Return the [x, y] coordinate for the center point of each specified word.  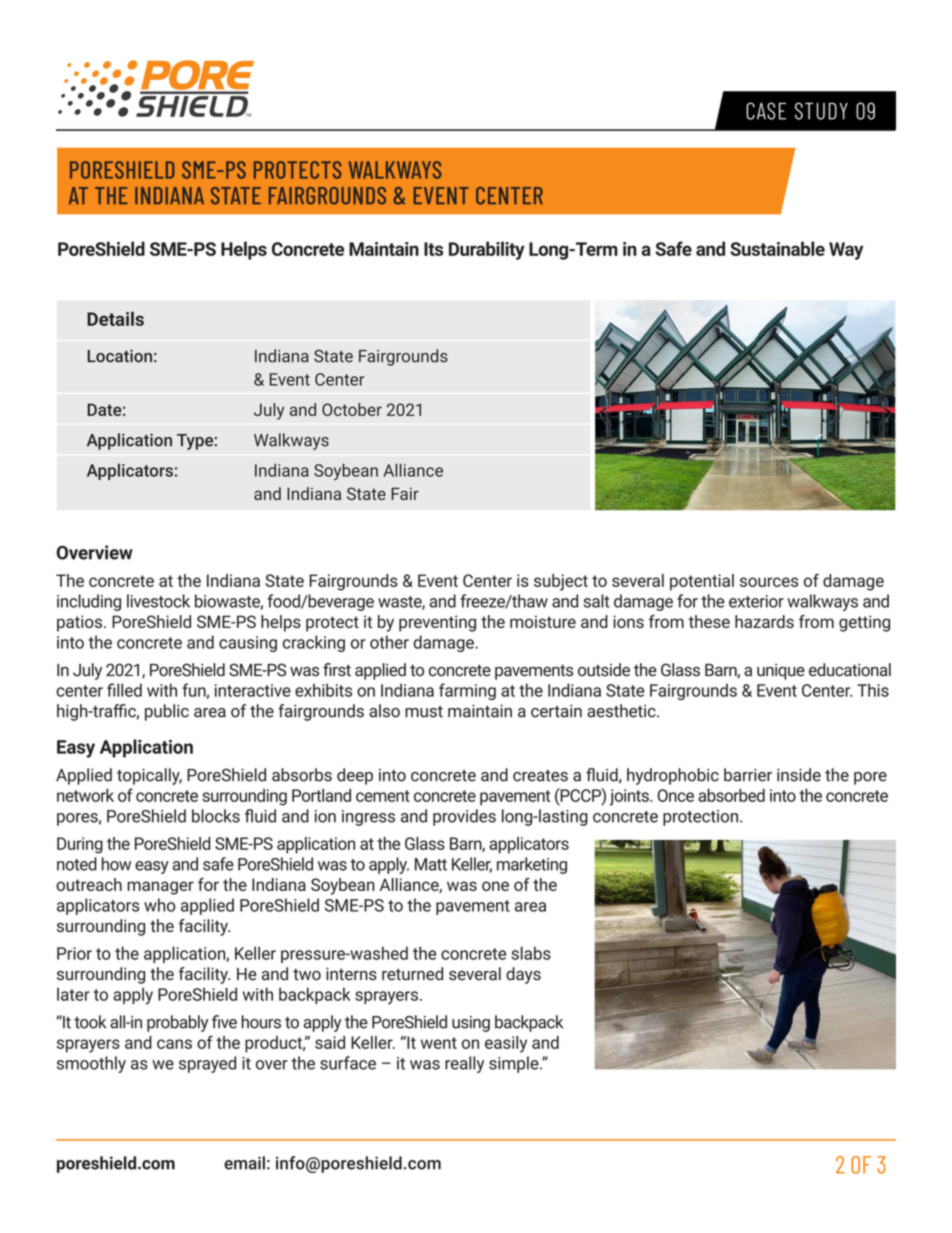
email [244, 1163]
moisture [543, 621]
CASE [766, 111]
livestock [158, 601]
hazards [764, 621]
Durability [487, 250]
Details [115, 318]
